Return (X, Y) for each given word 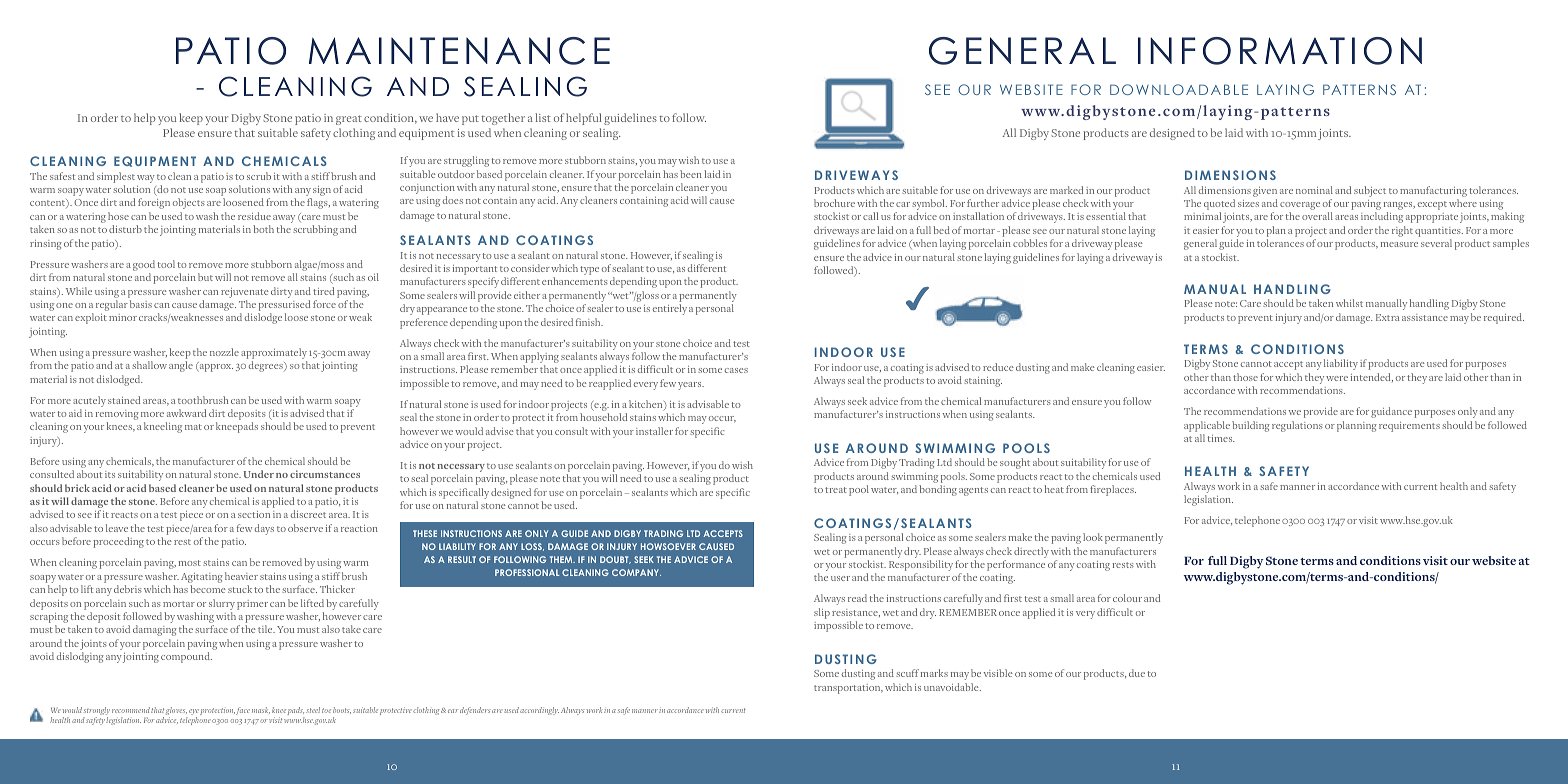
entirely (670, 309)
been (691, 174)
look (1093, 537)
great (349, 122)
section (254, 514)
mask (261, 710)
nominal (1314, 190)
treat (836, 490)
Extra (1387, 317)
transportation (848, 689)
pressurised (284, 307)
